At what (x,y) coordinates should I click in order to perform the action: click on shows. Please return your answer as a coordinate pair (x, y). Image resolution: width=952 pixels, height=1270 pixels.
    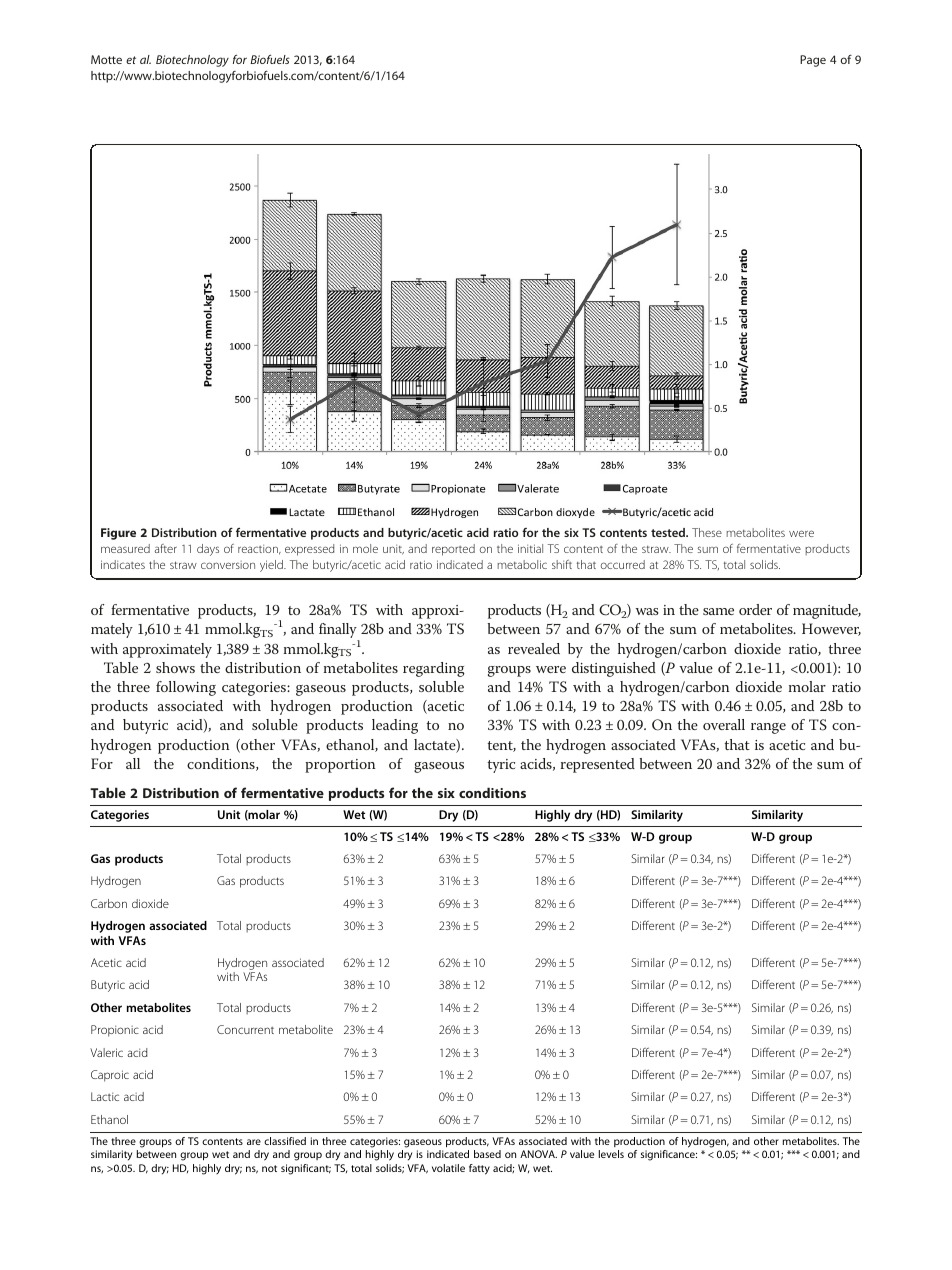
    Looking at the image, I should click on (175, 667).
